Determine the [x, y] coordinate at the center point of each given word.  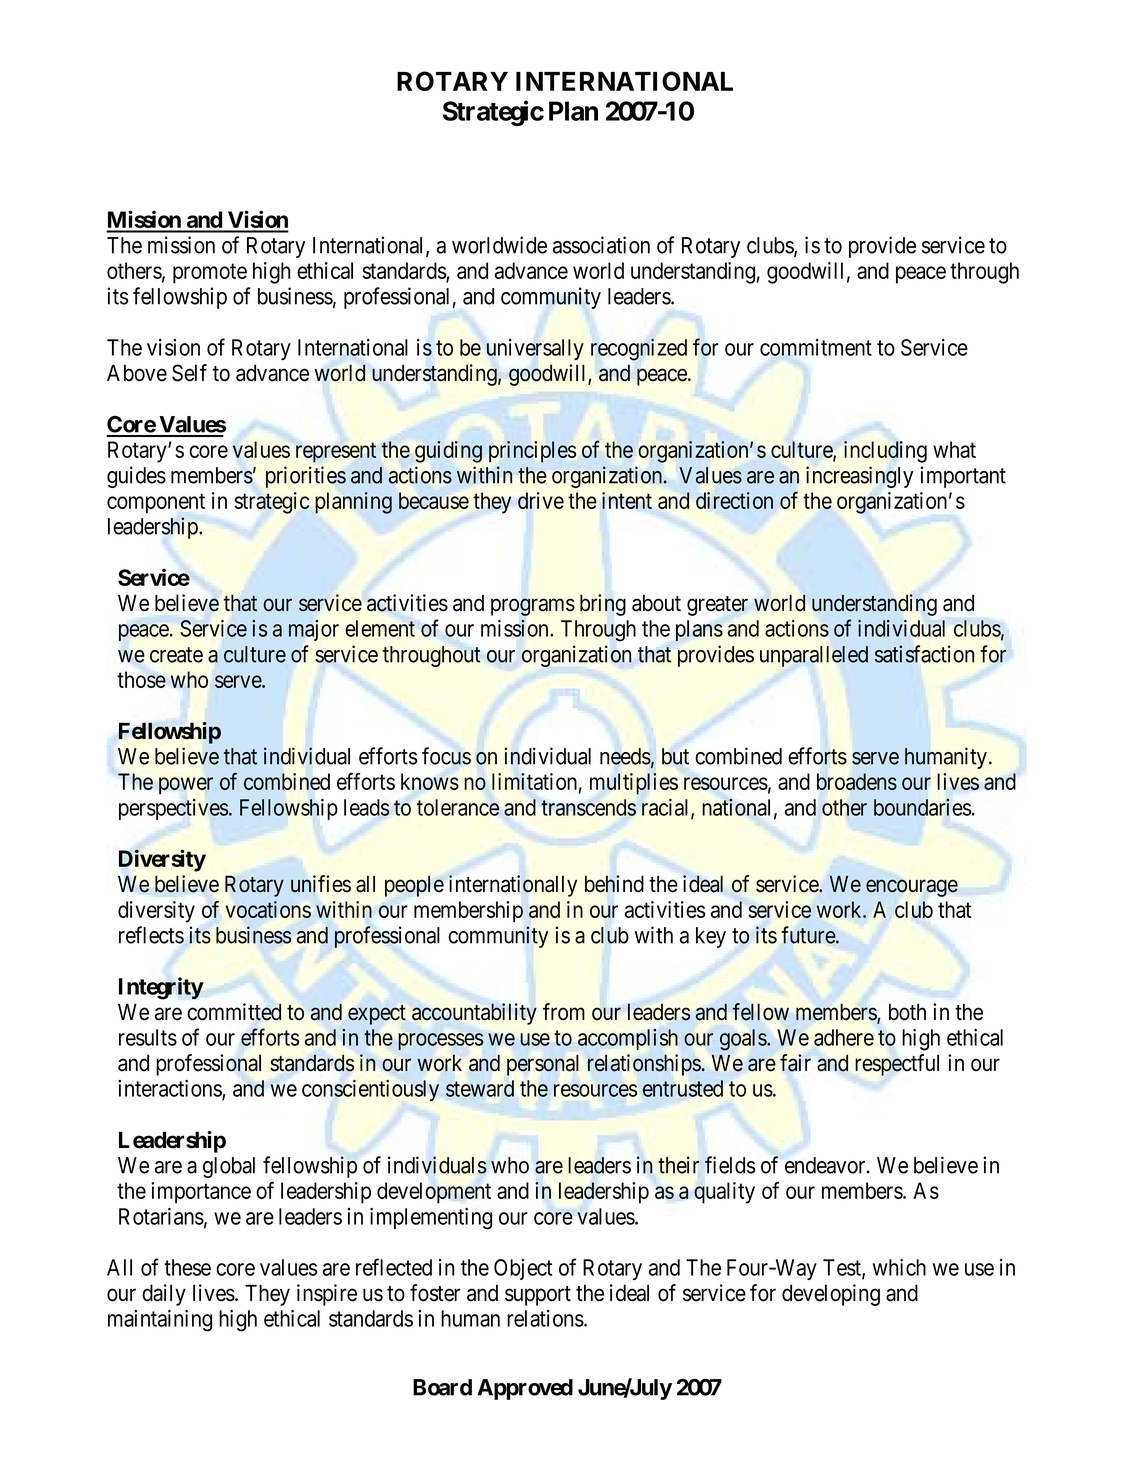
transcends [588, 807]
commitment [816, 347]
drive [541, 500]
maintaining [160, 1321]
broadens [857, 781]
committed [234, 1012]
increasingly [859, 477]
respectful [897, 1065]
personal [543, 1065]
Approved [525, 1389]
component [156, 504]
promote [210, 274]
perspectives [174, 809]
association [601, 245]
